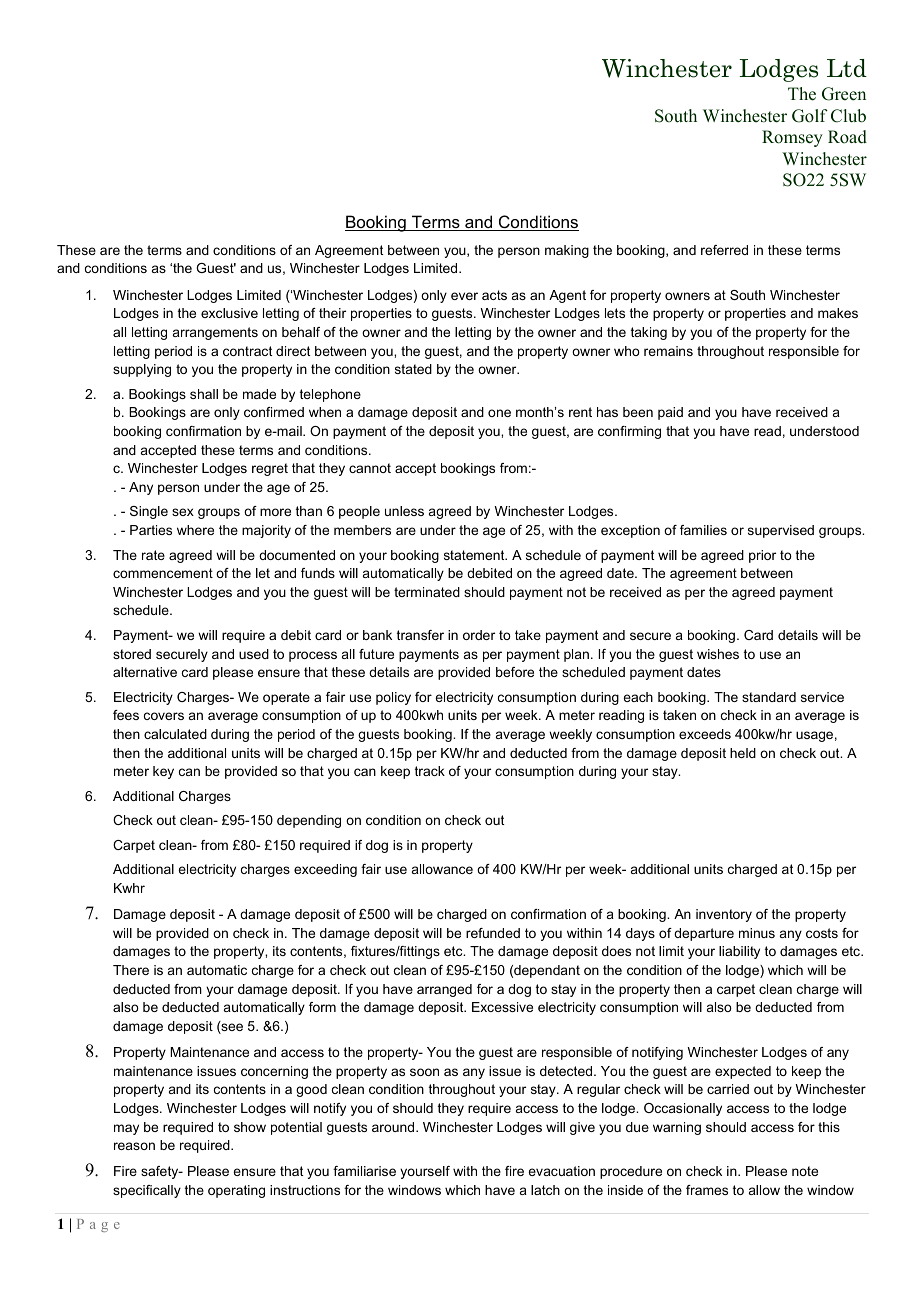  I want to click on making, so click(567, 251).
